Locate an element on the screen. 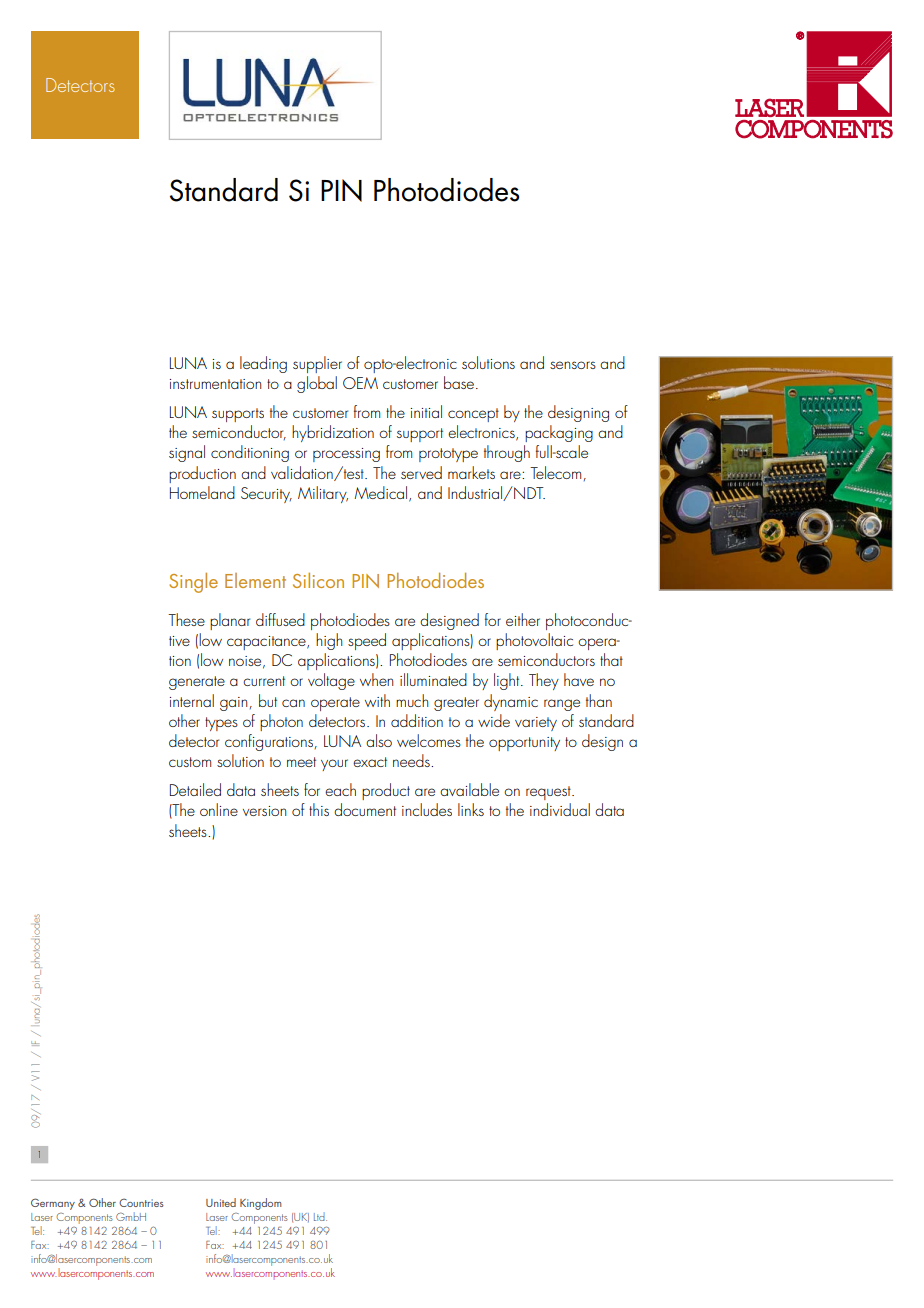 Image resolution: width=924 pixels, height=1308 pixels. signal is located at coordinates (187, 453).
